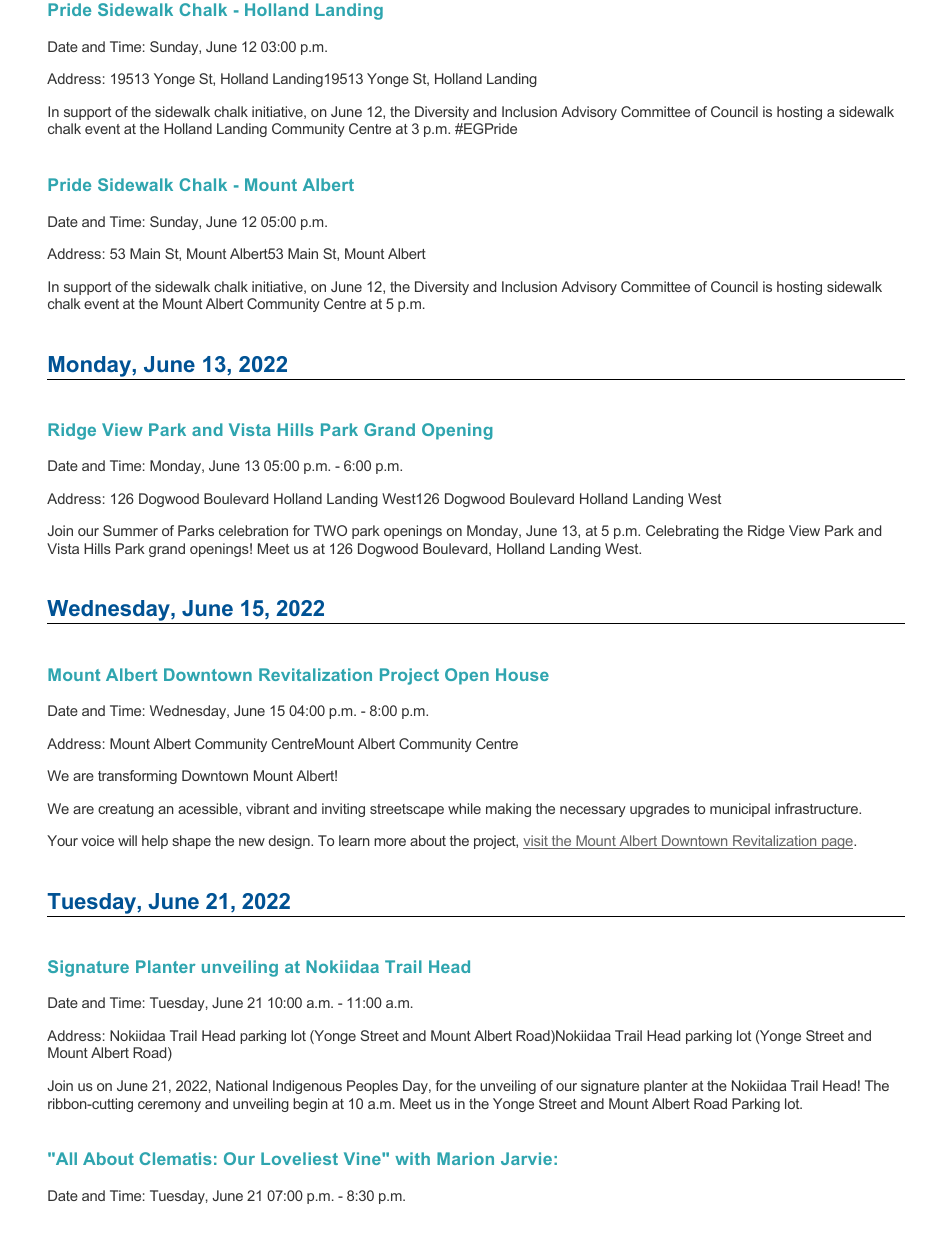  I want to click on Marion, so click(465, 1158).
